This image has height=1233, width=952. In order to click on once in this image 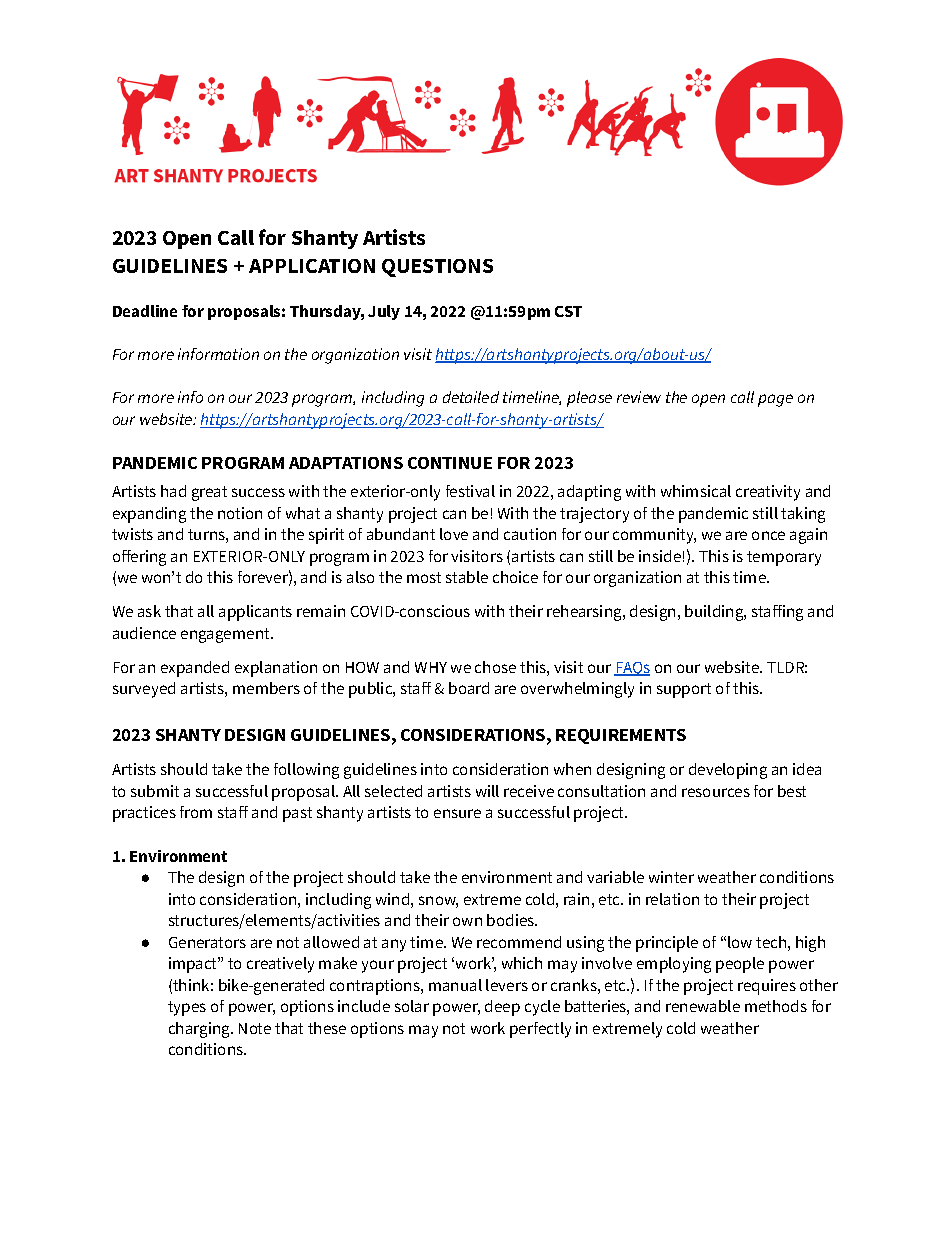, I will do `click(768, 535)`.
